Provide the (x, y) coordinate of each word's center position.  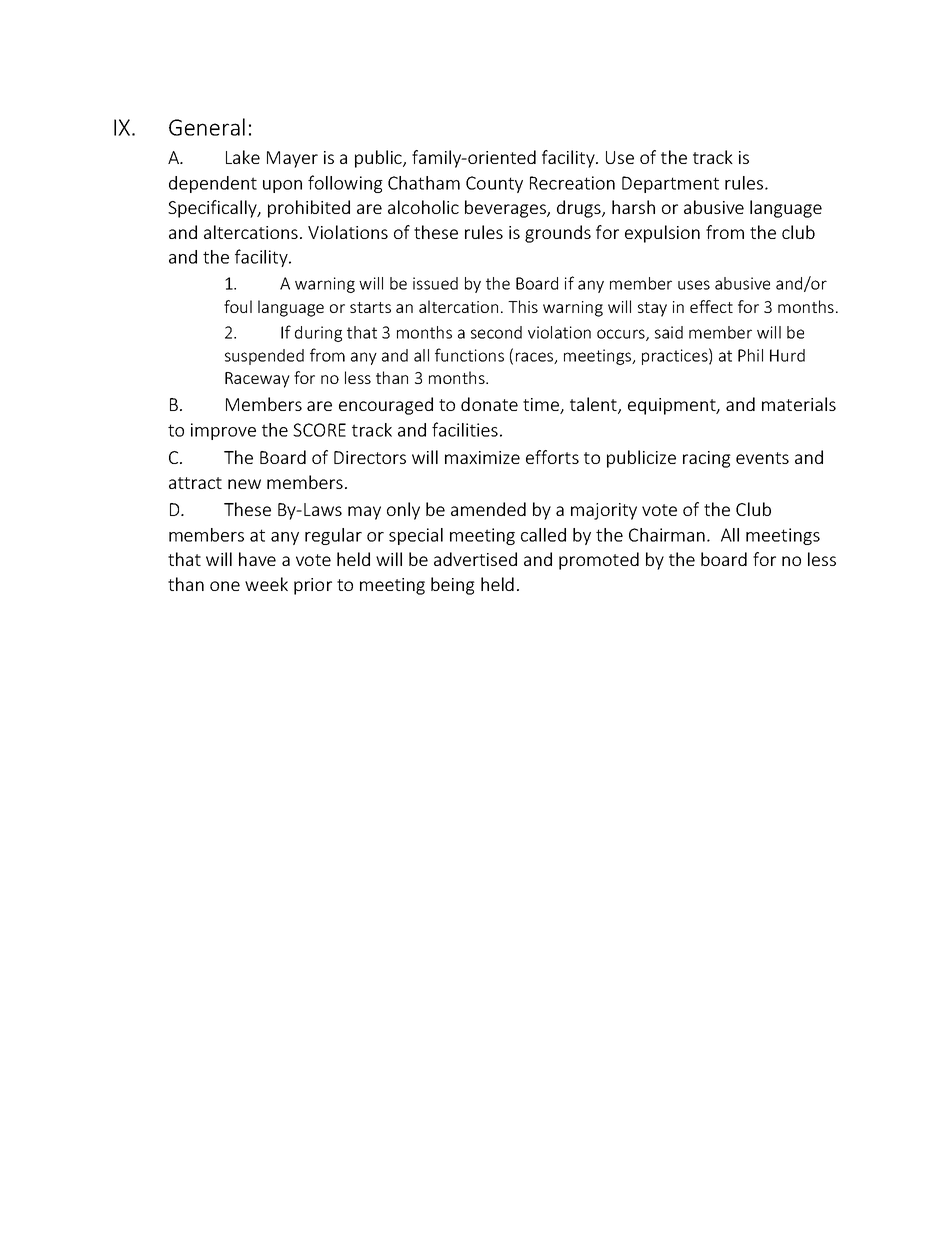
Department (670, 184)
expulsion (662, 234)
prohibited (309, 209)
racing (707, 459)
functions (469, 355)
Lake (243, 157)
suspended (264, 357)
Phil (750, 355)
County (494, 184)
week (266, 584)
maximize (482, 457)
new (244, 484)
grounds (558, 234)
